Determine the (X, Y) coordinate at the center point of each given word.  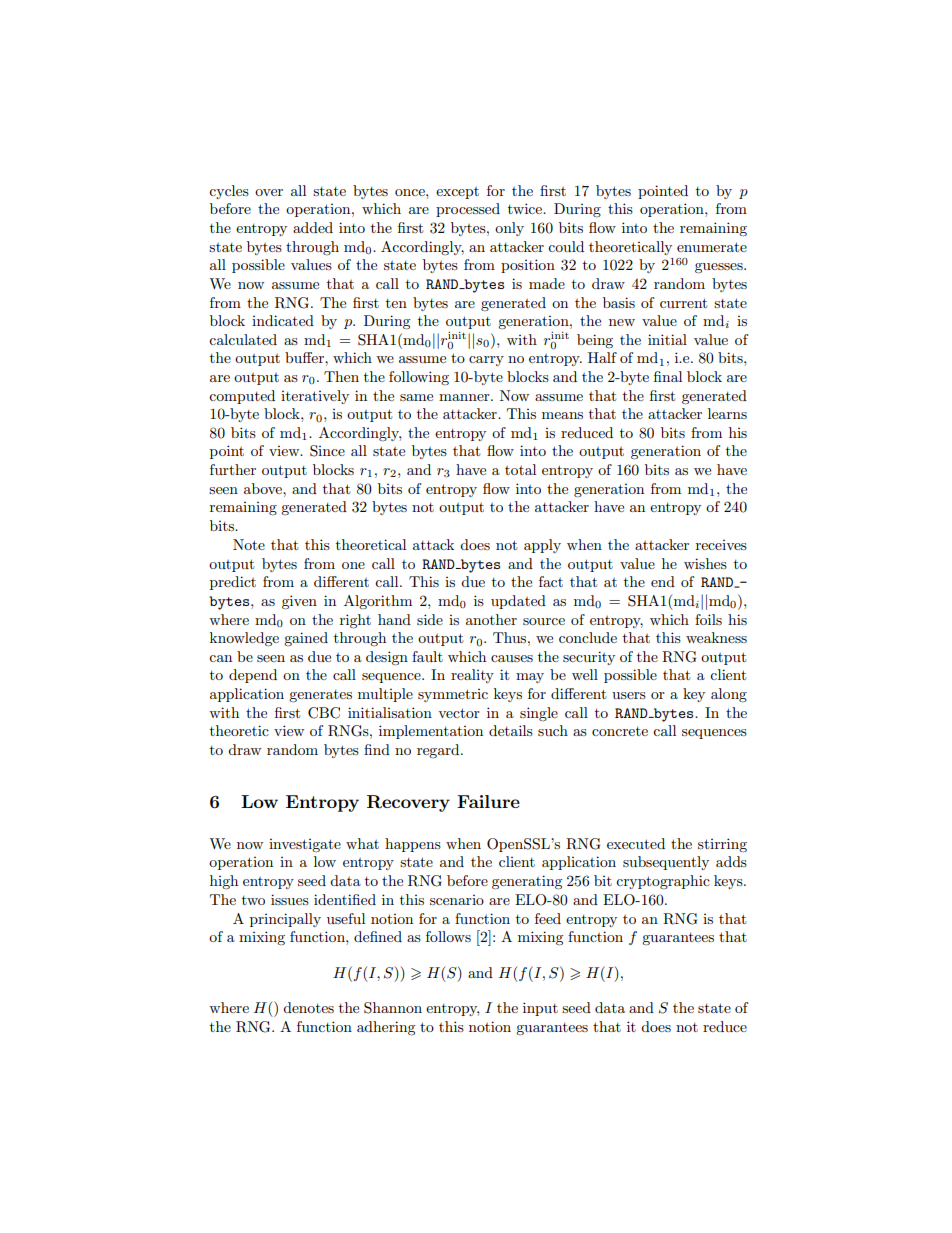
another (491, 619)
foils (708, 619)
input (540, 1009)
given (299, 602)
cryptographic (663, 882)
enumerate (712, 247)
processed (468, 210)
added (313, 227)
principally (285, 920)
